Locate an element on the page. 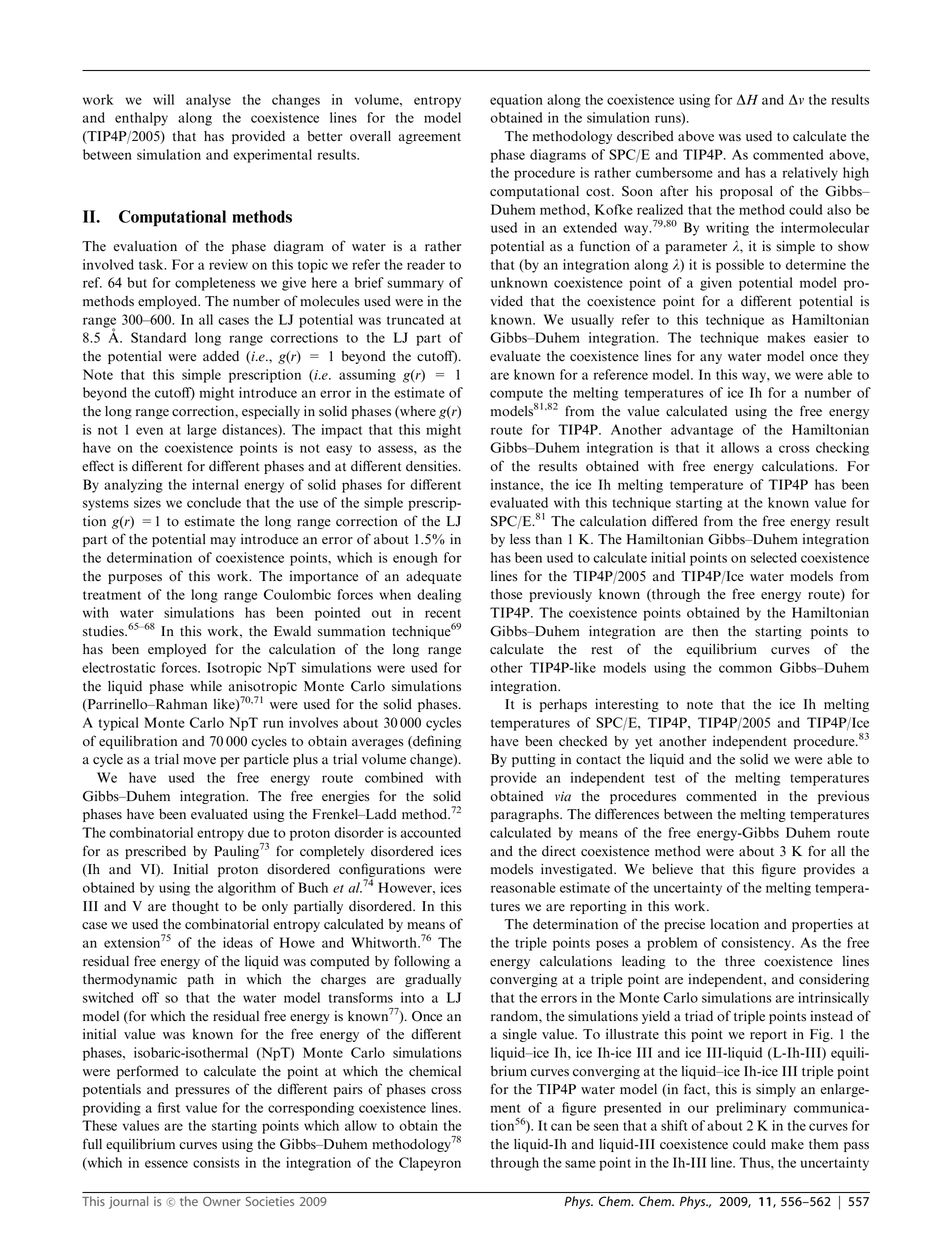 The width and height of the page is (952, 1247). essence is located at coordinates (166, 1164).
